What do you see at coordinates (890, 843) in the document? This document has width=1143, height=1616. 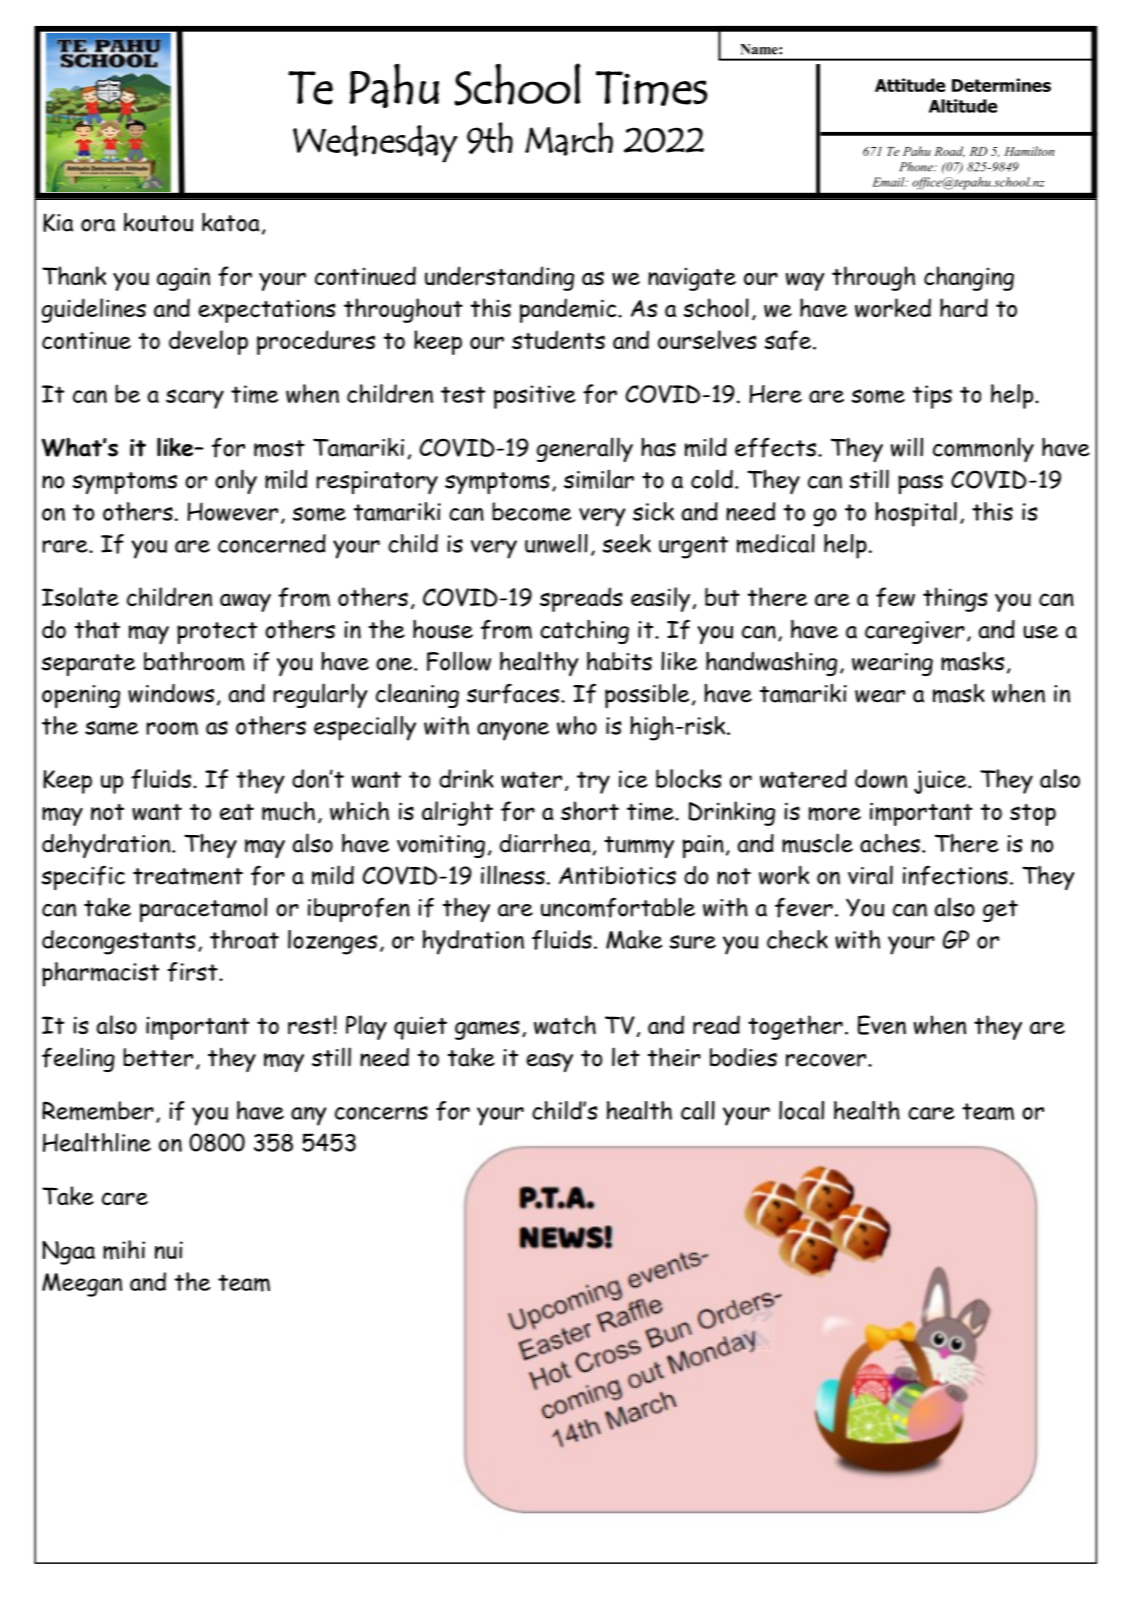 I see `aches` at bounding box center [890, 843].
